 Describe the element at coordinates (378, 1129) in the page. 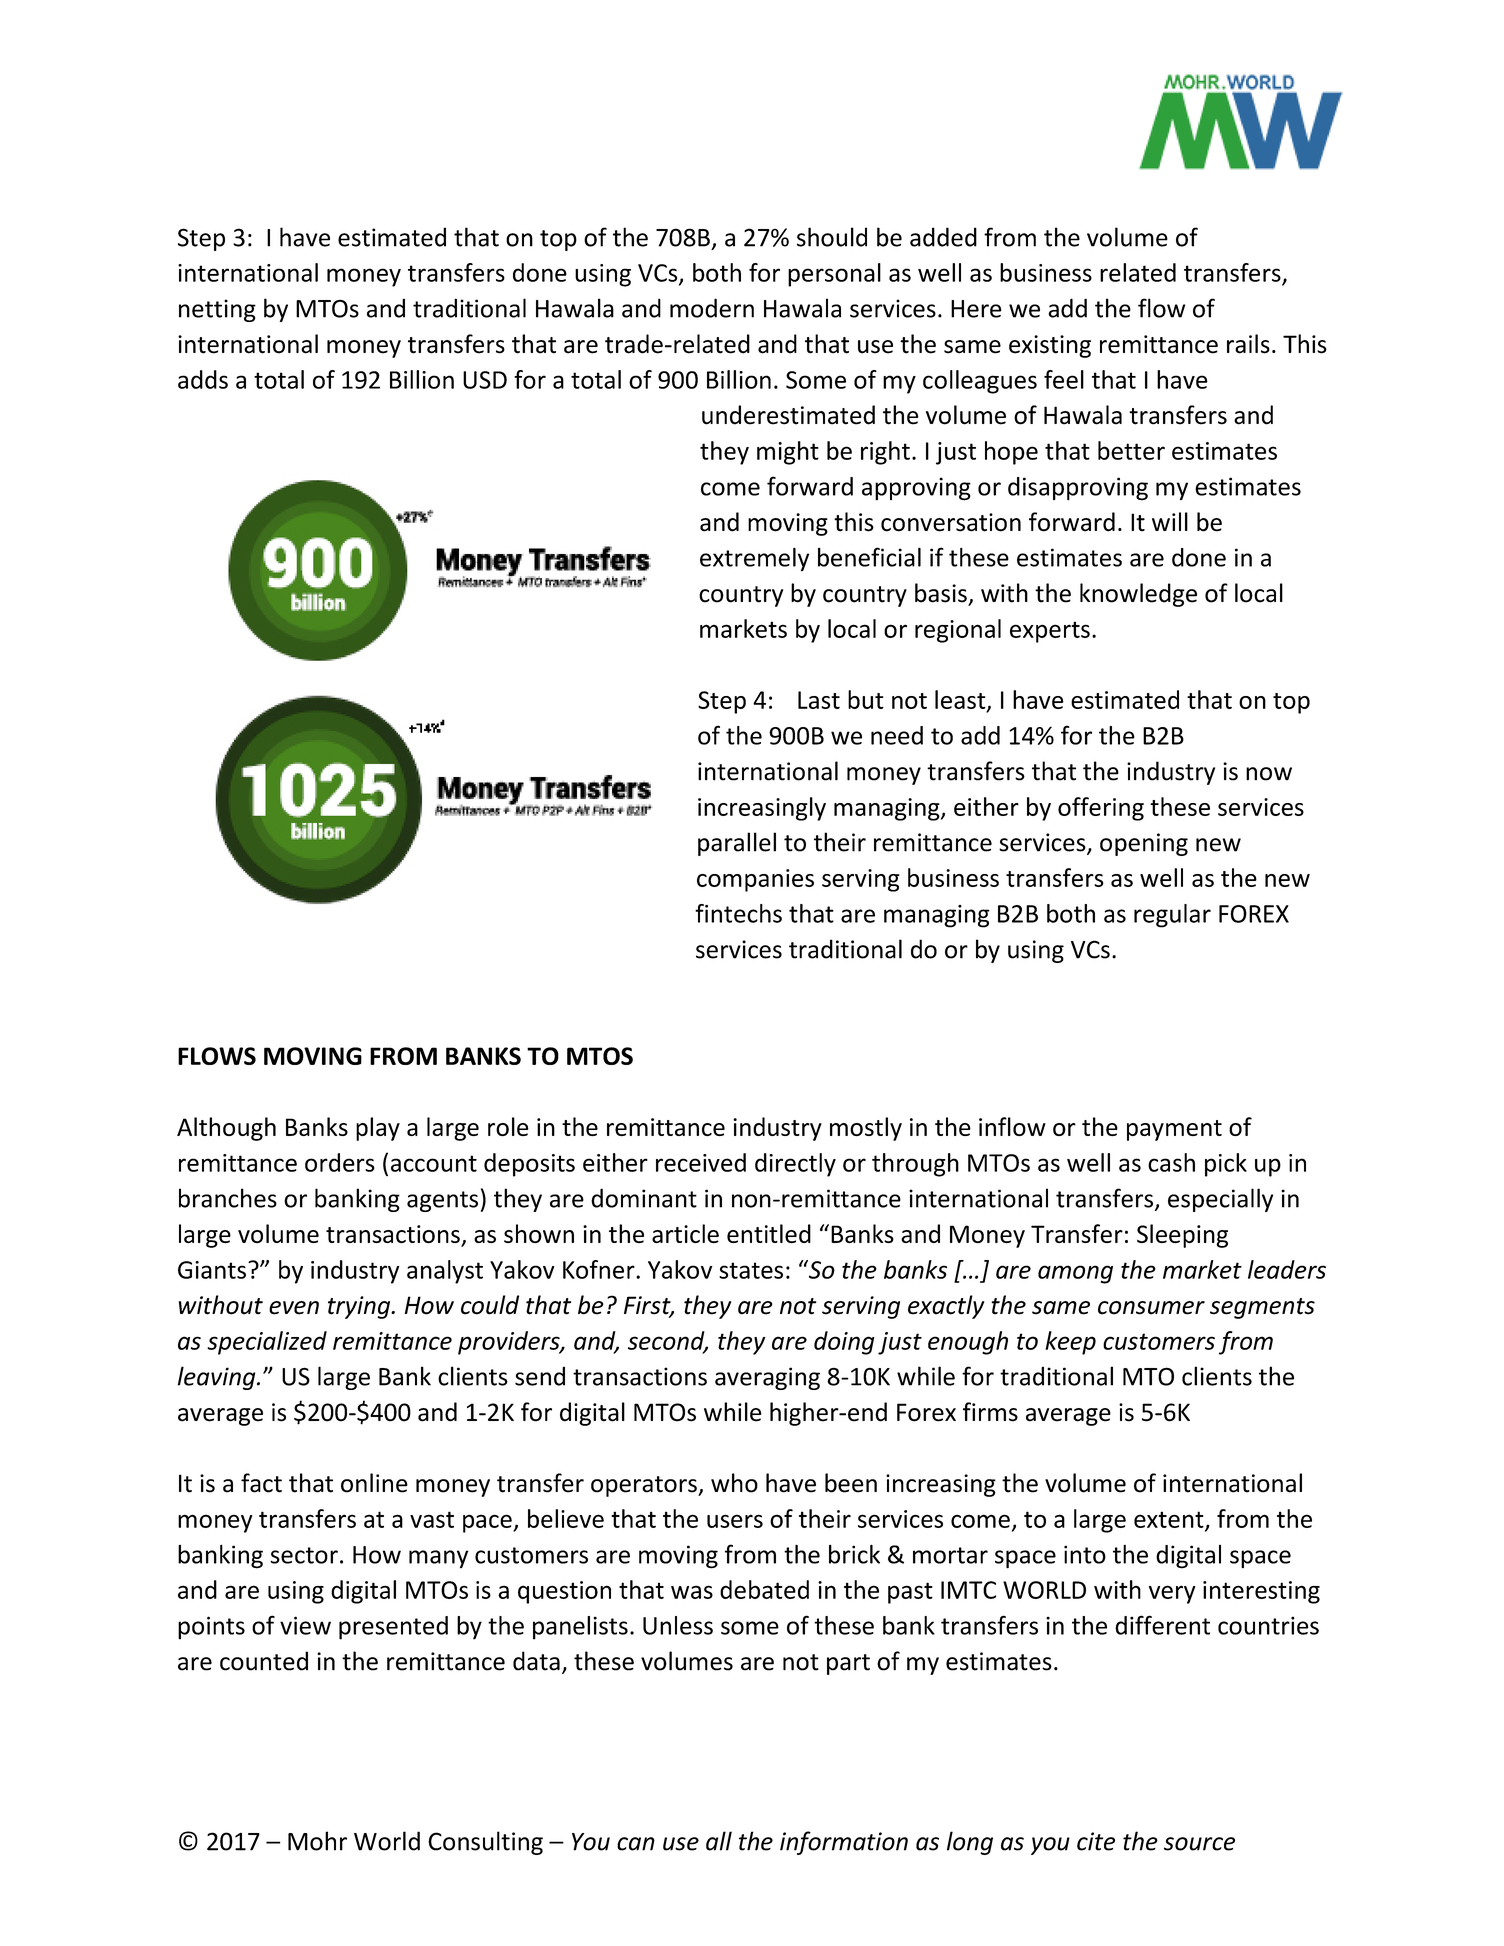

I see `play` at that location.
